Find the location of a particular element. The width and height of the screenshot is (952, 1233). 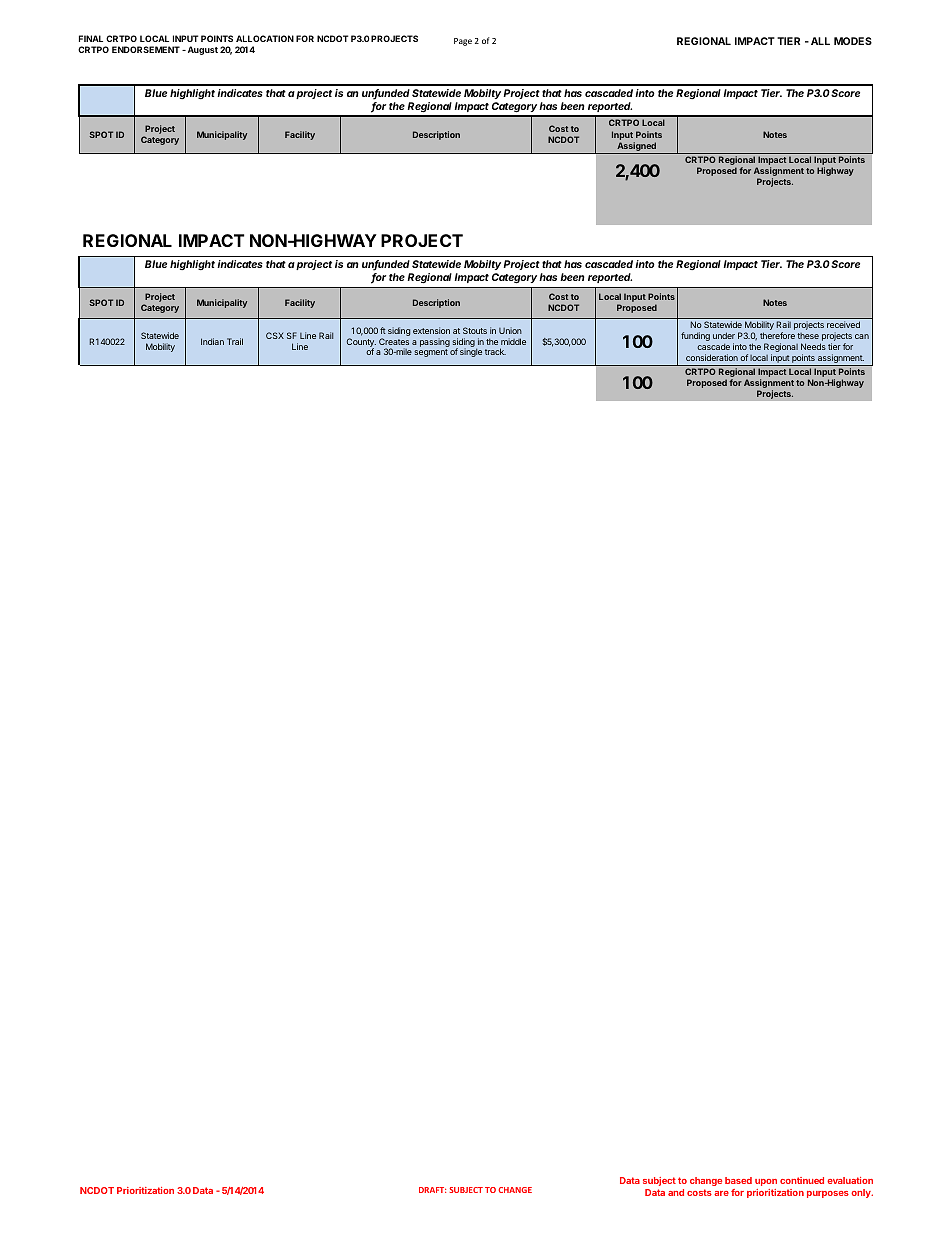

single is located at coordinates (471, 352).
